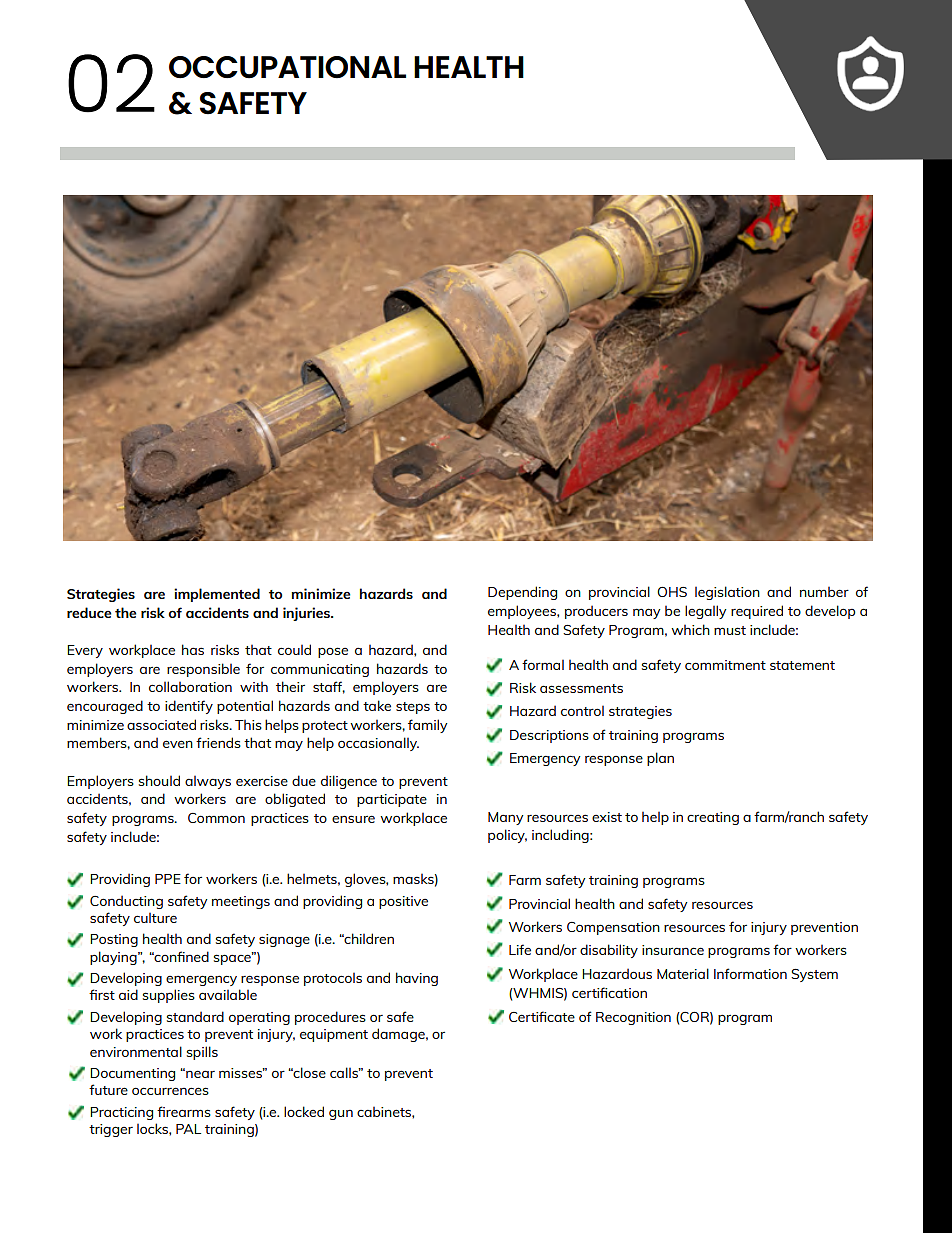 This page has height=1233, width=952. What do you see at coordinates (633, 1018) in the page?
I see `Recognition` at bounding box center [633, 1018].
